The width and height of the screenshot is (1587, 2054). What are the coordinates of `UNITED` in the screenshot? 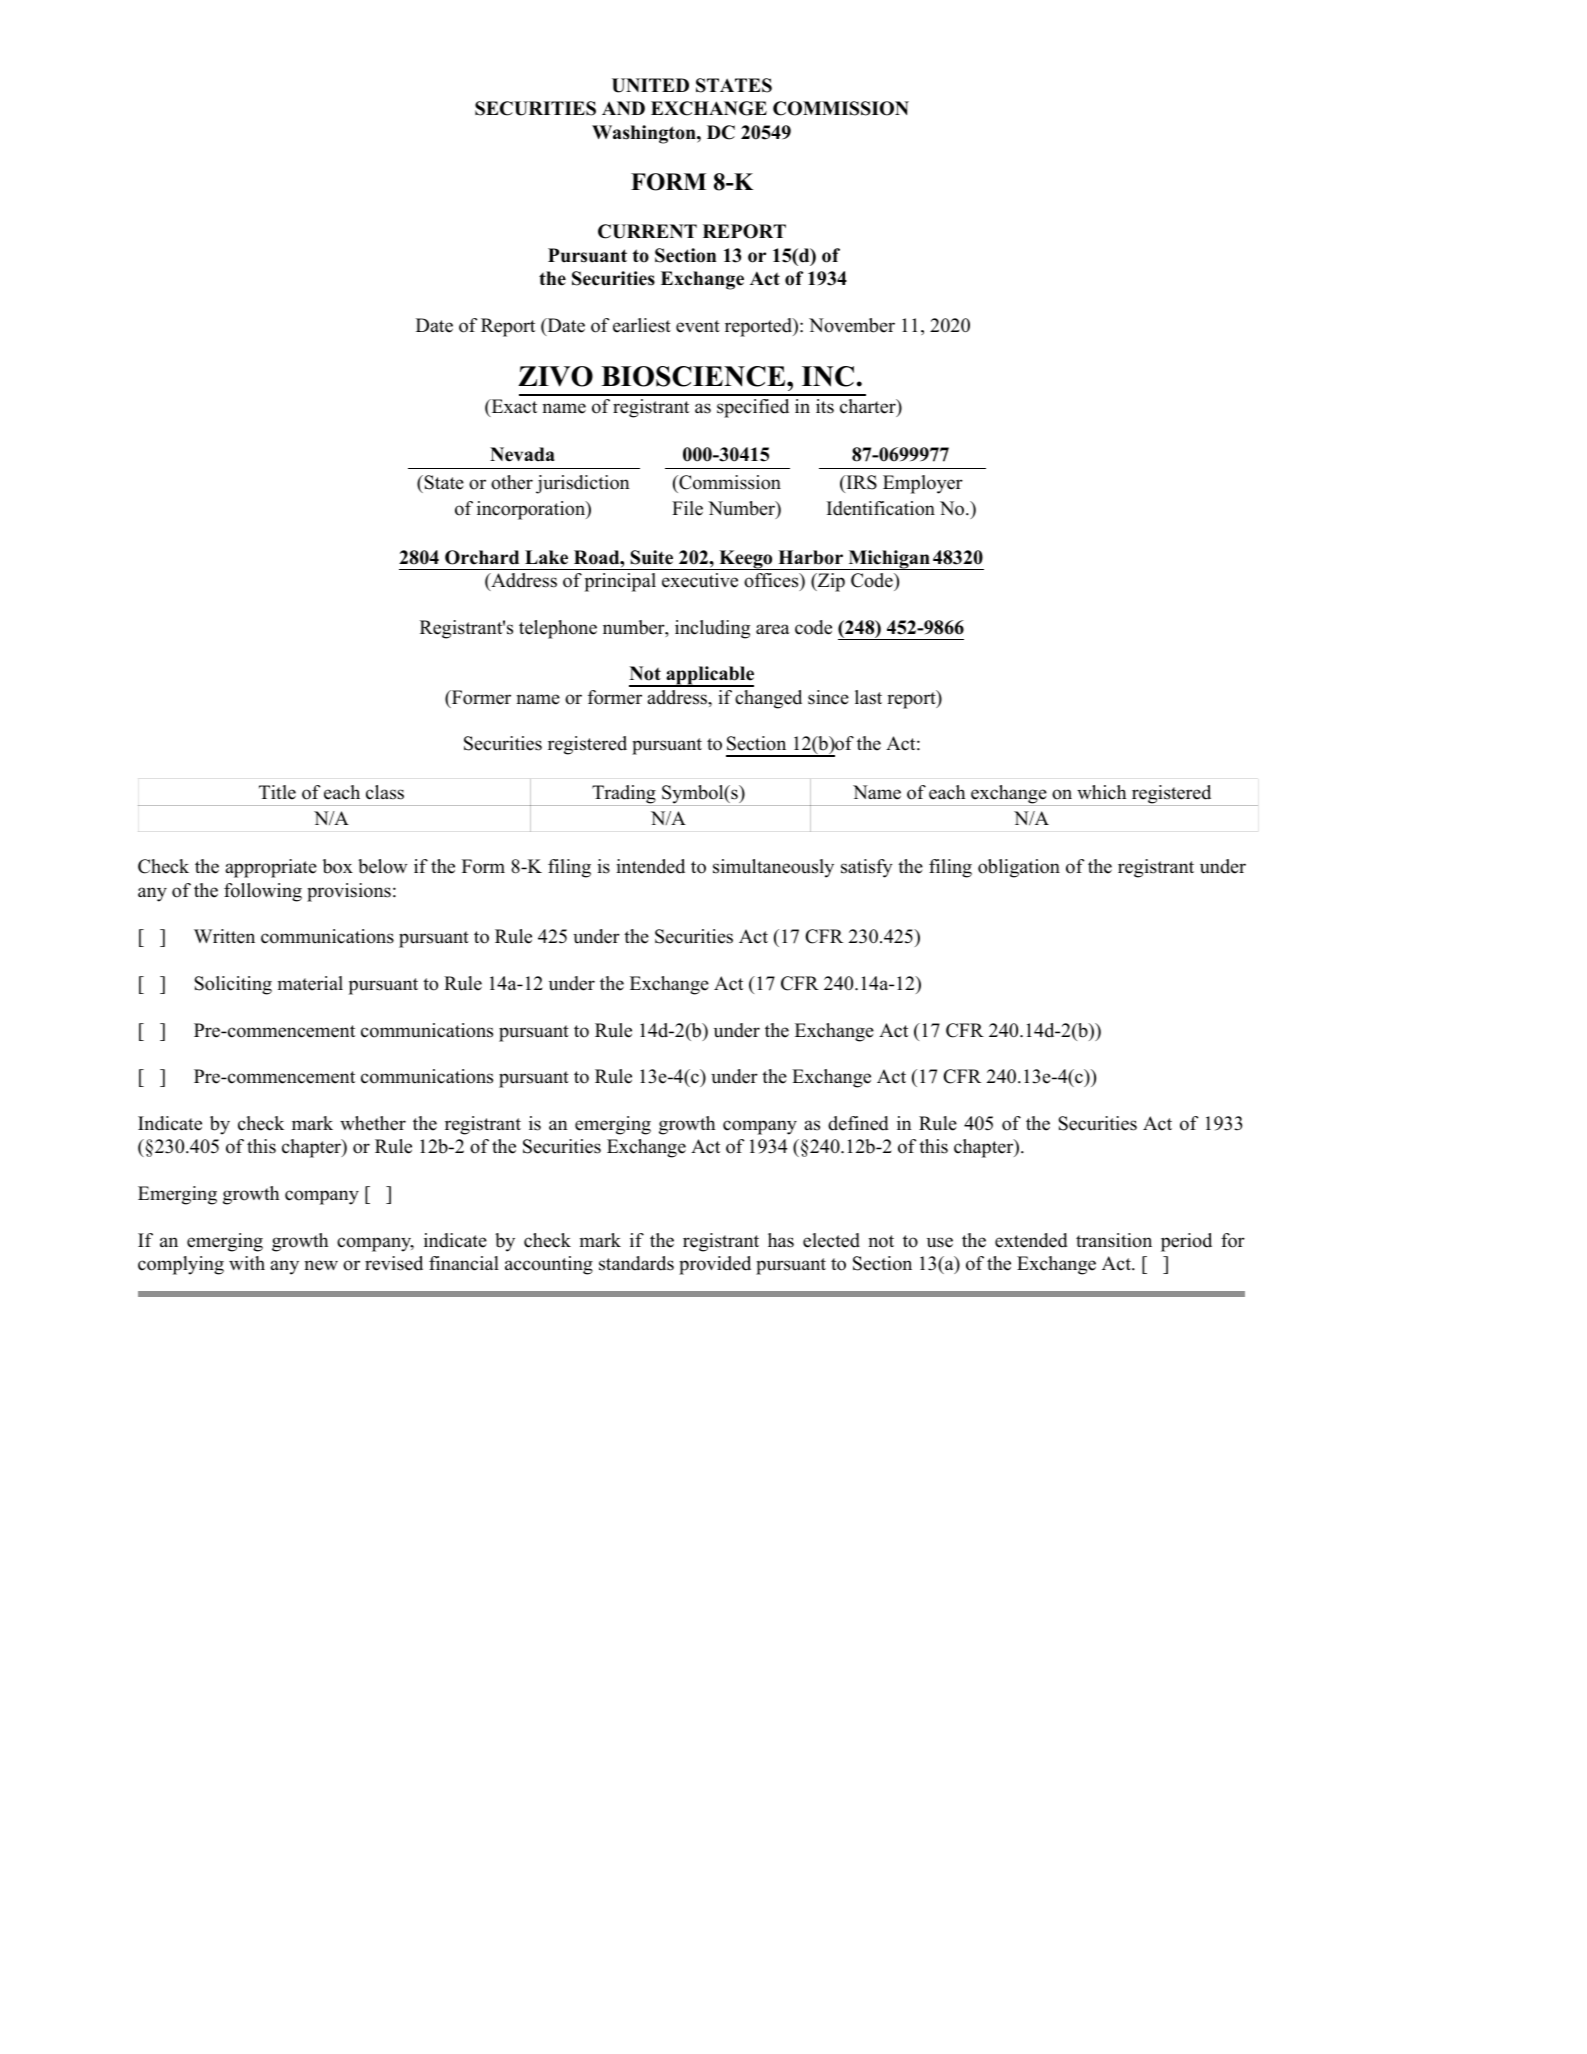 It's located at (650, 85).
